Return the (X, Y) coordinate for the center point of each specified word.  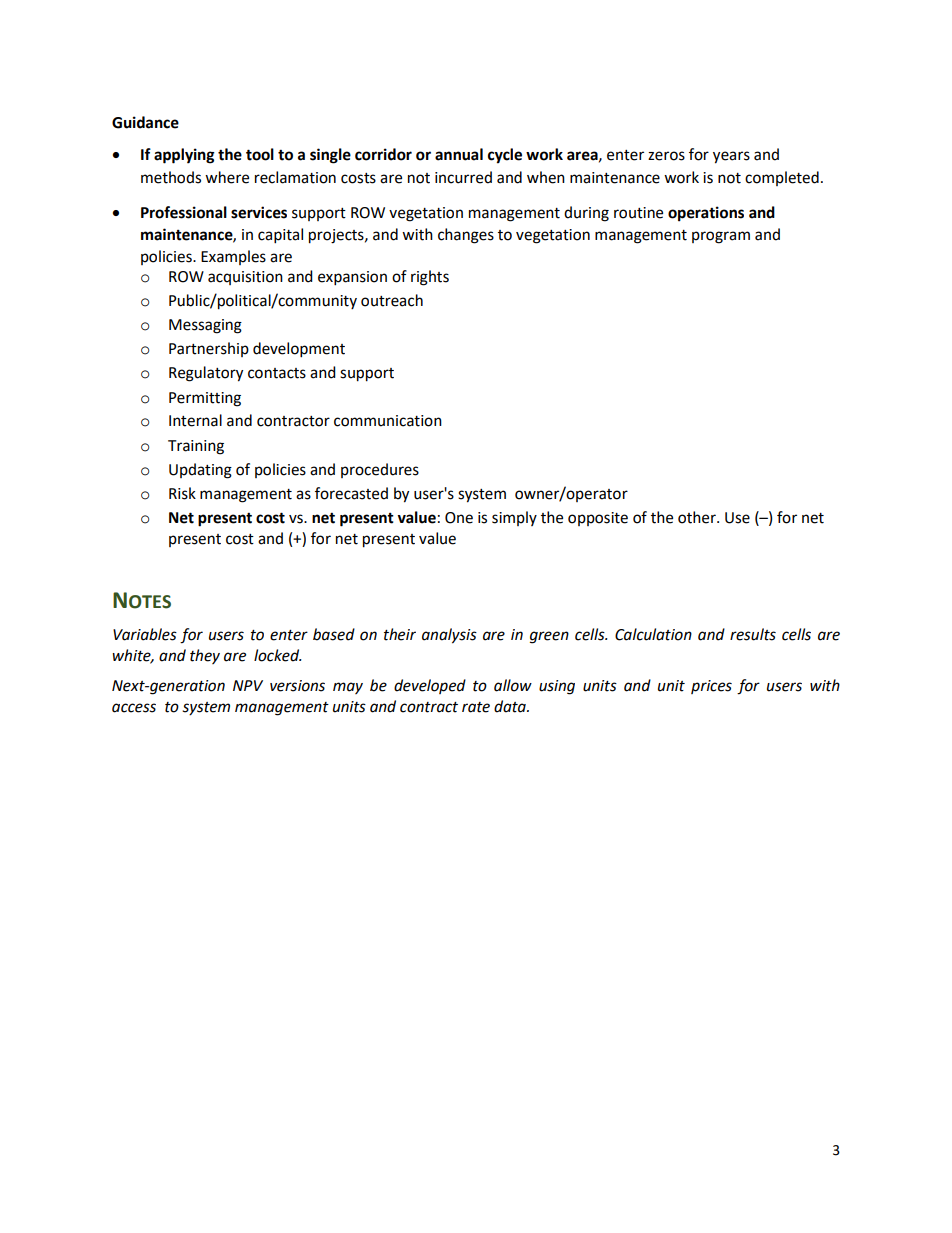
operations (706, 214)
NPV (248, 685)
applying (184, 156)
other (698, 517)
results (753, 634)
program (721, 237)
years (731, 157)
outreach (392, 300)
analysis (449, 636)
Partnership (209, 349)
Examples (233, 257)
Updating (200, 471)
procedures (380, 470)
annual (459, 154)
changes (466, 236)
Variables (145, 634)
